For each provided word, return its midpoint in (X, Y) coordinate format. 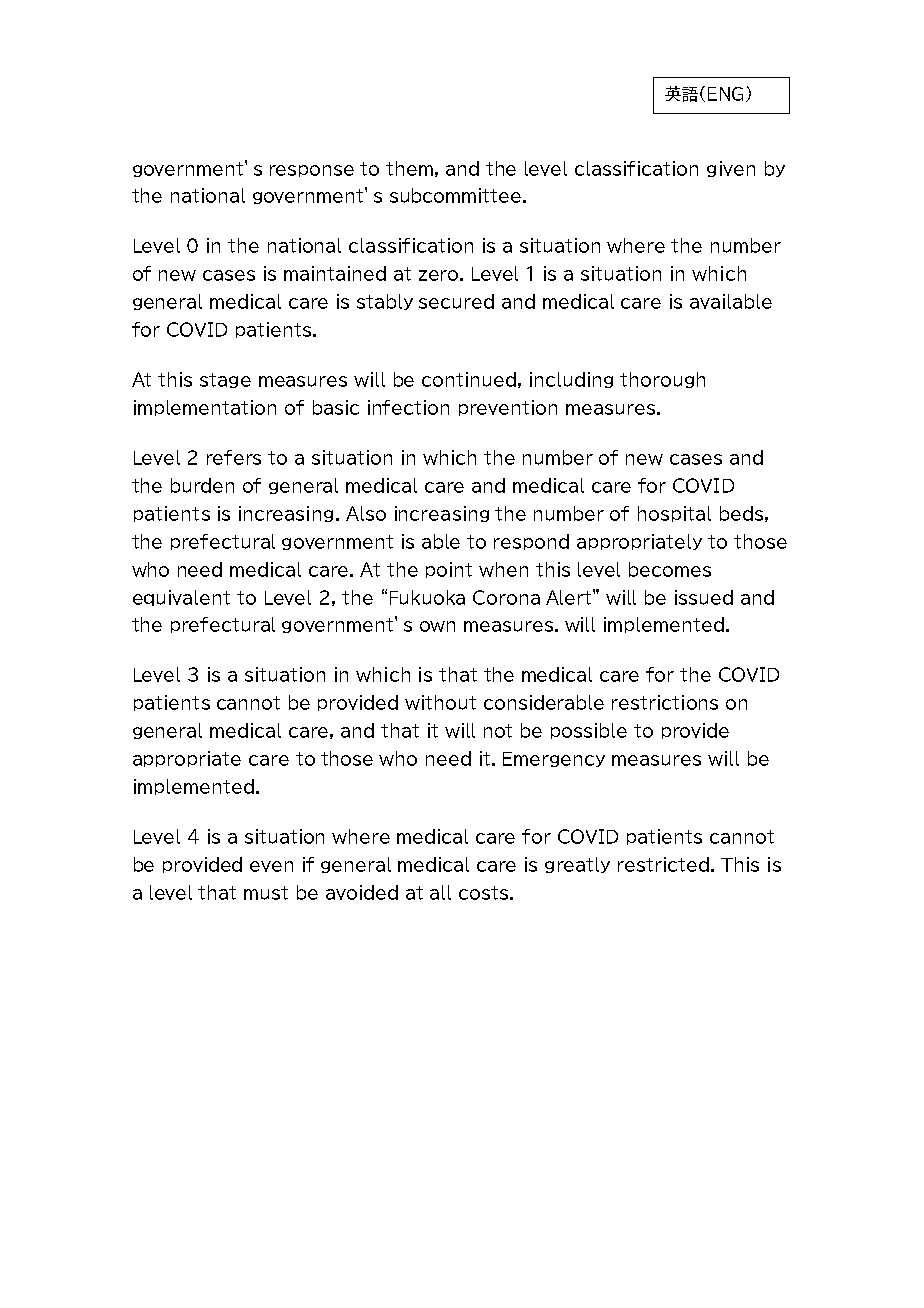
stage (225, 380)
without (440, 702)
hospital (674, 514)
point (449, 570)
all (440, 892)
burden (202, 485)
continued (469, 379)
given (731, 169)
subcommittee (457, 195)
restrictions (665, 702)
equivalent (181, 598)
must (266, 893)
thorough (662, 380)
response (312, 171)
